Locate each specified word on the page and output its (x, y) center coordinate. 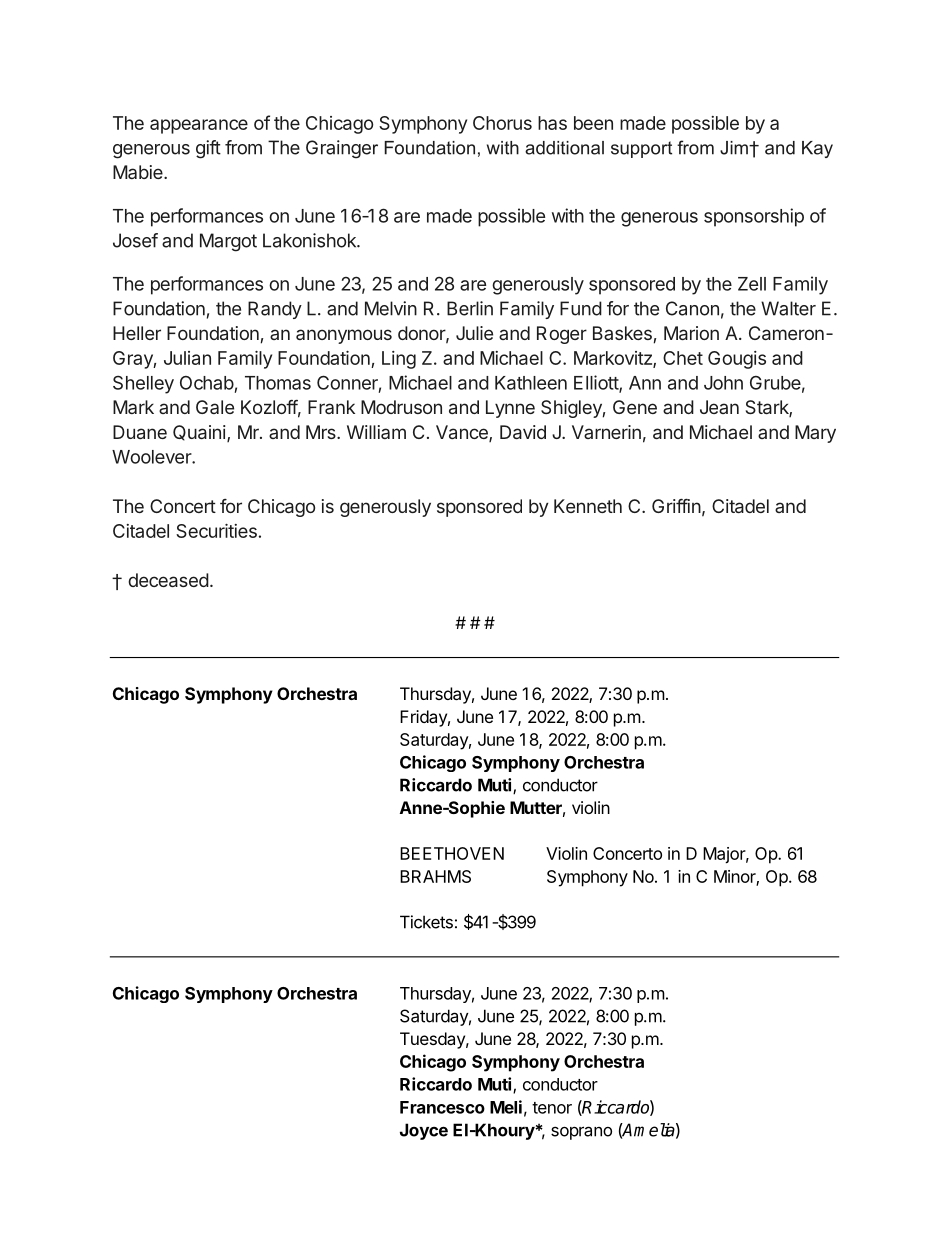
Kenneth (588, 506)
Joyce (424, 1131)
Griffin (676, 506)
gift (208, 149)
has (552, 123)
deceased (168, 580)
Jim (735, 148)
